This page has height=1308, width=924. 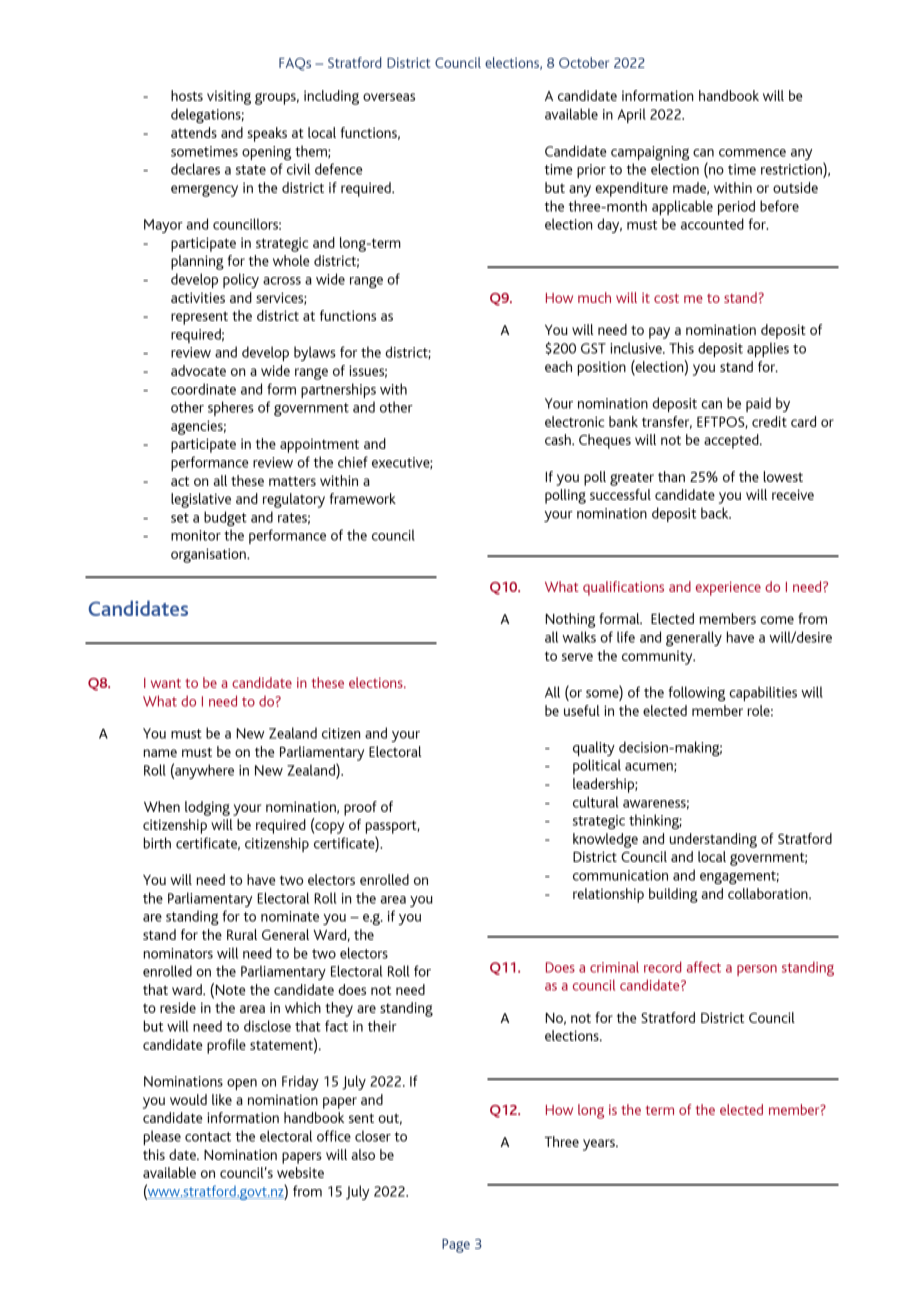 What do you see at coordinates (696, 693) in the page?
I see `following` at bounding box center [696, 693].
